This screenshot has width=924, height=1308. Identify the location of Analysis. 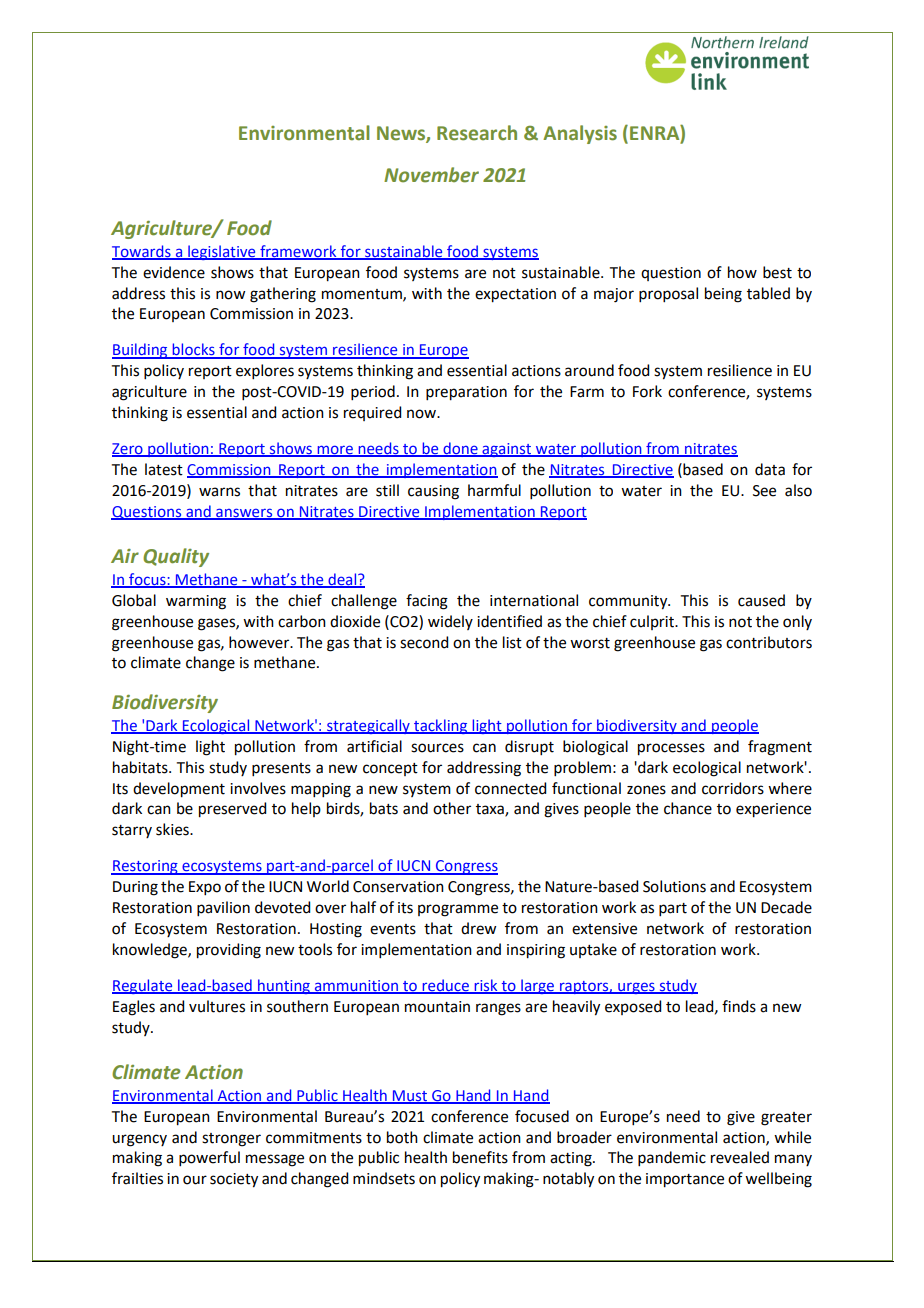
(580, 134).
